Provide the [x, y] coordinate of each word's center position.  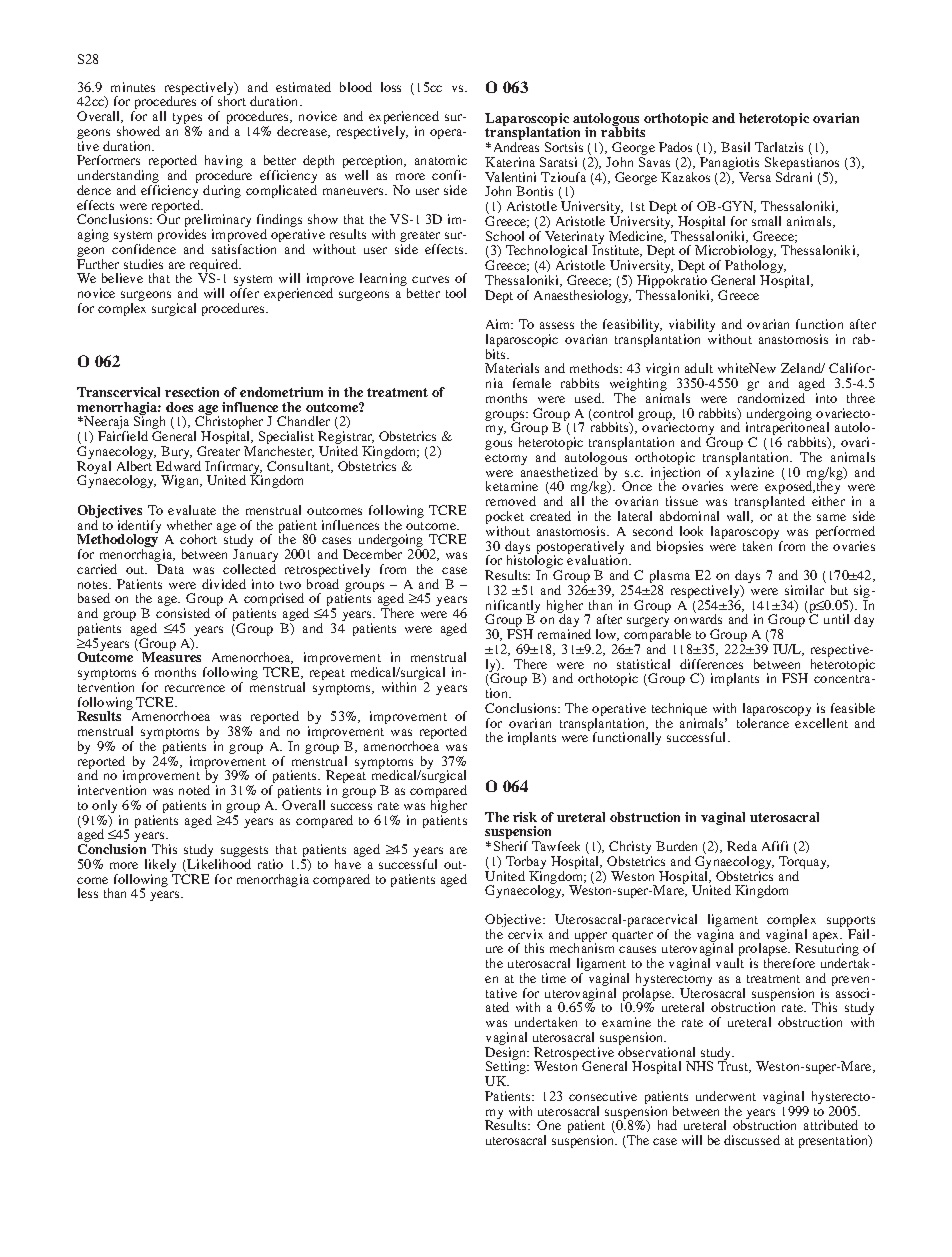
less [88, 893]
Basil [735, 147]
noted [194, 790]
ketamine [512, 486]
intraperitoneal [787, 429]
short [232, 100]
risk [525, 817]
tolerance [763, 721]
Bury [176, 452]
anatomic [441, 160]
